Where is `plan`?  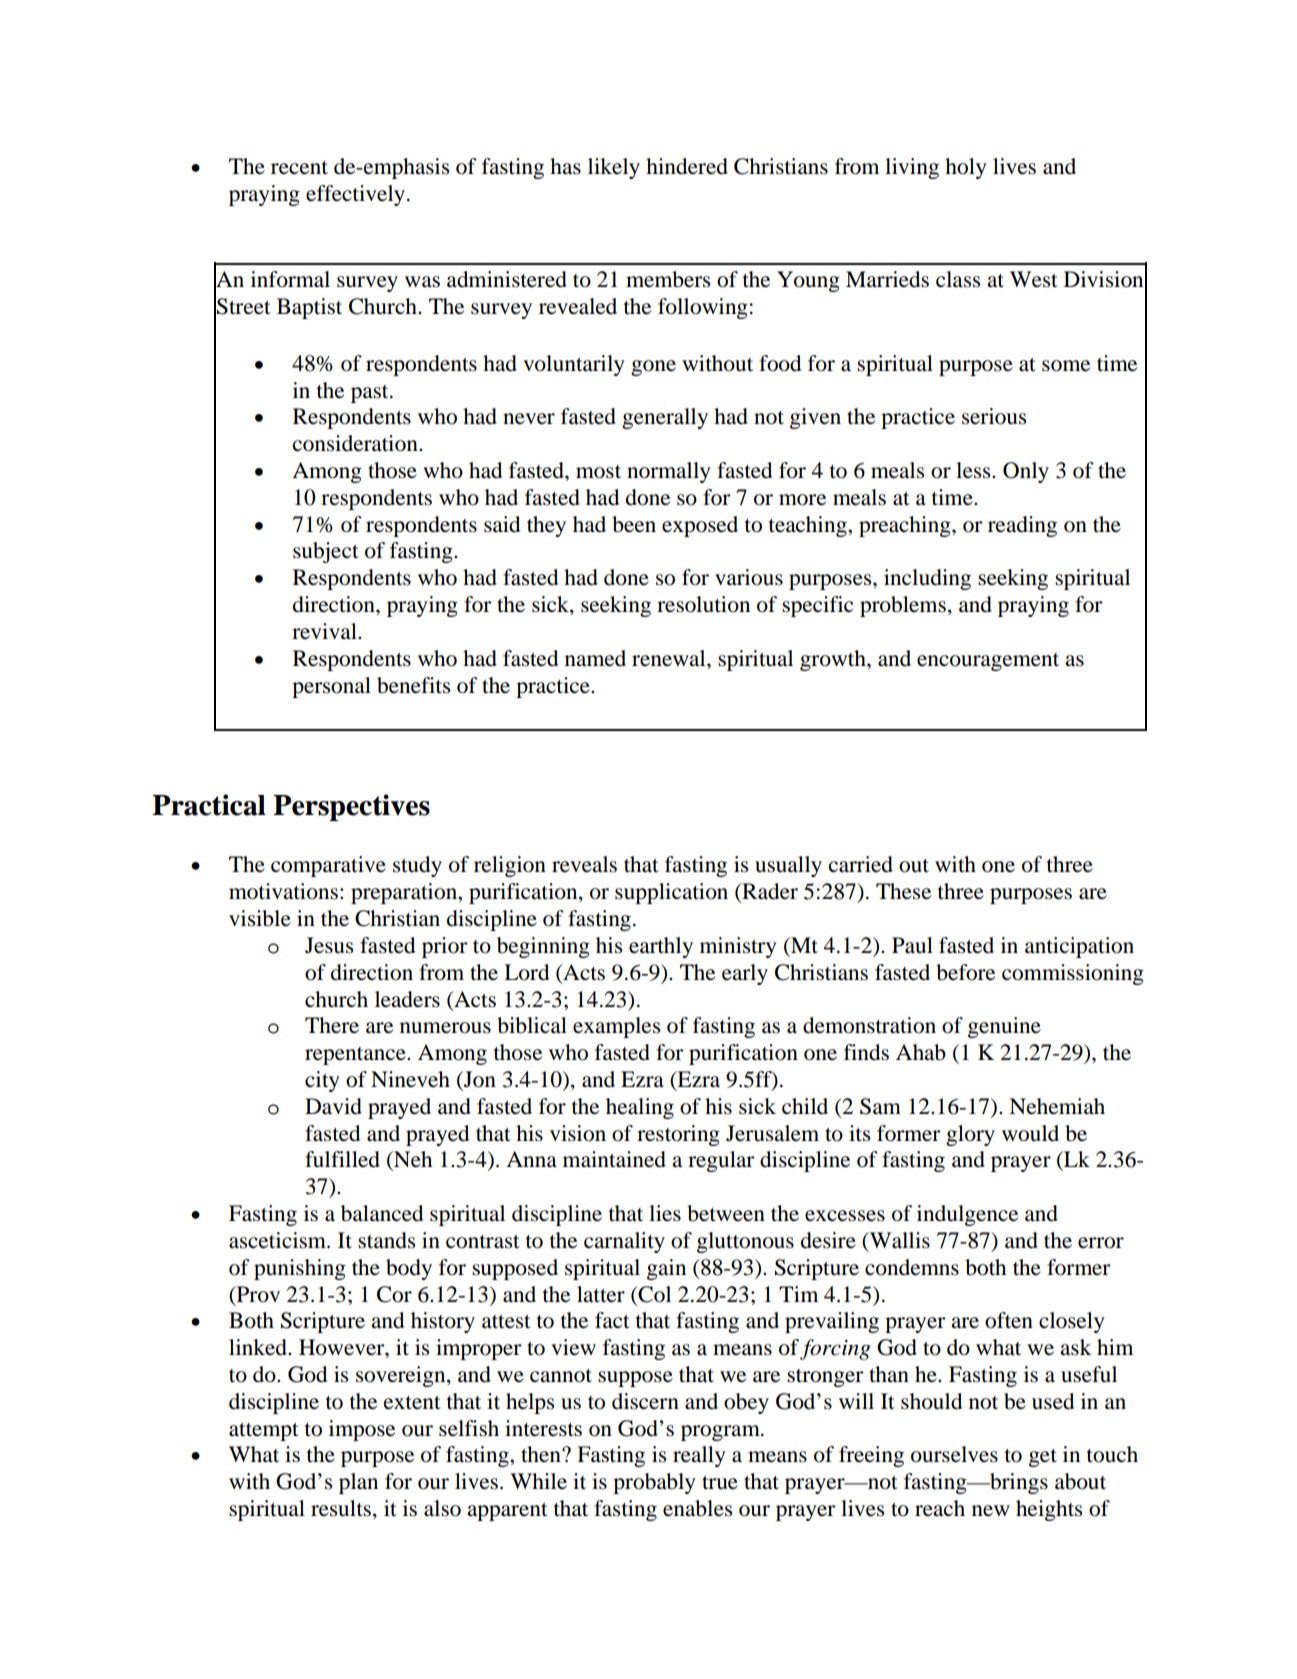
plan is located at coordinates (358, 1483).
